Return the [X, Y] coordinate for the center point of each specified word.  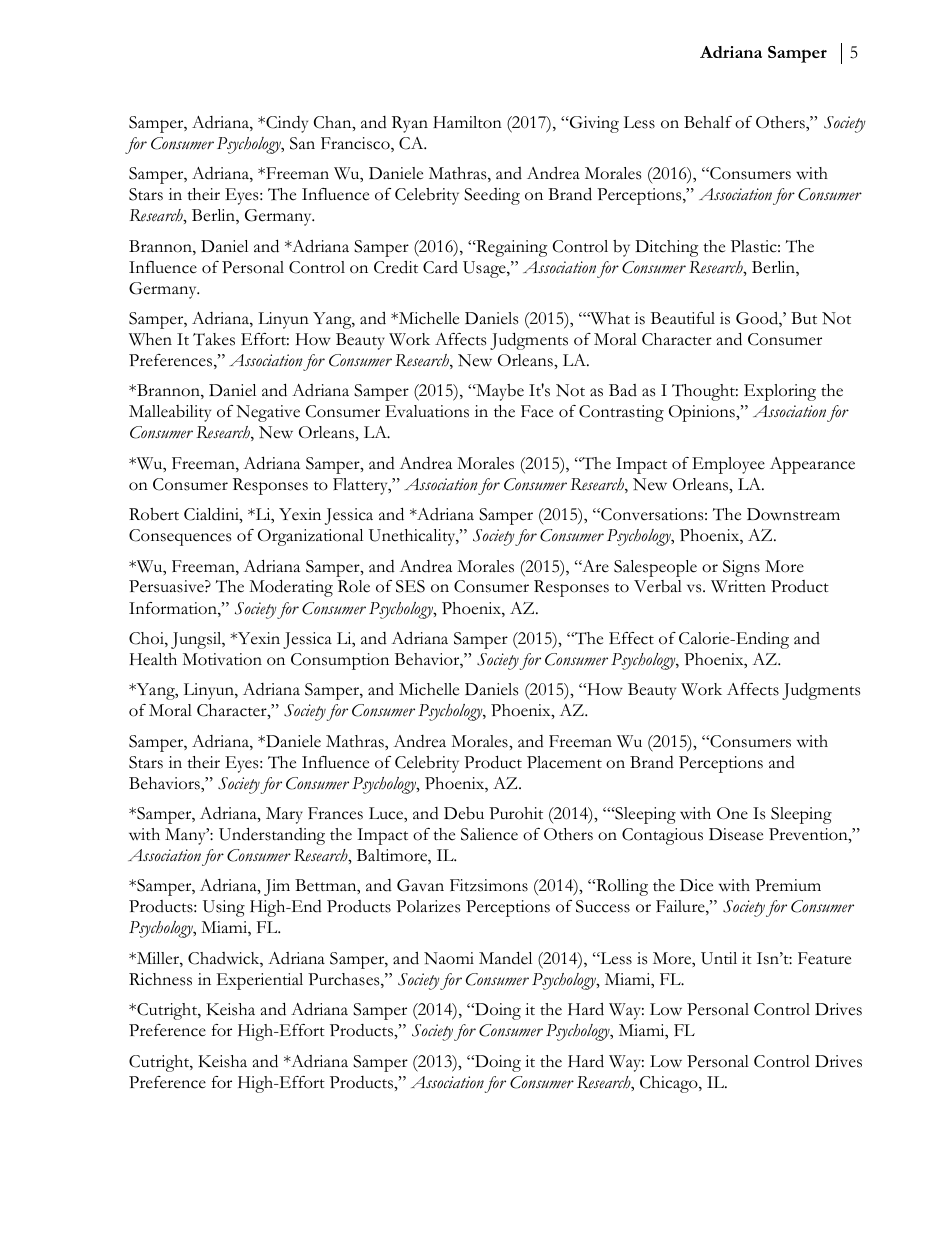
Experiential [260, 981]
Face [537, 411]
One [732, 813]
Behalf [708, 122]
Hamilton [467, 122]
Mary [284, 815]
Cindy [286, 124]
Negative [268, 413]
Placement [564, 762]
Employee [728, 465]
